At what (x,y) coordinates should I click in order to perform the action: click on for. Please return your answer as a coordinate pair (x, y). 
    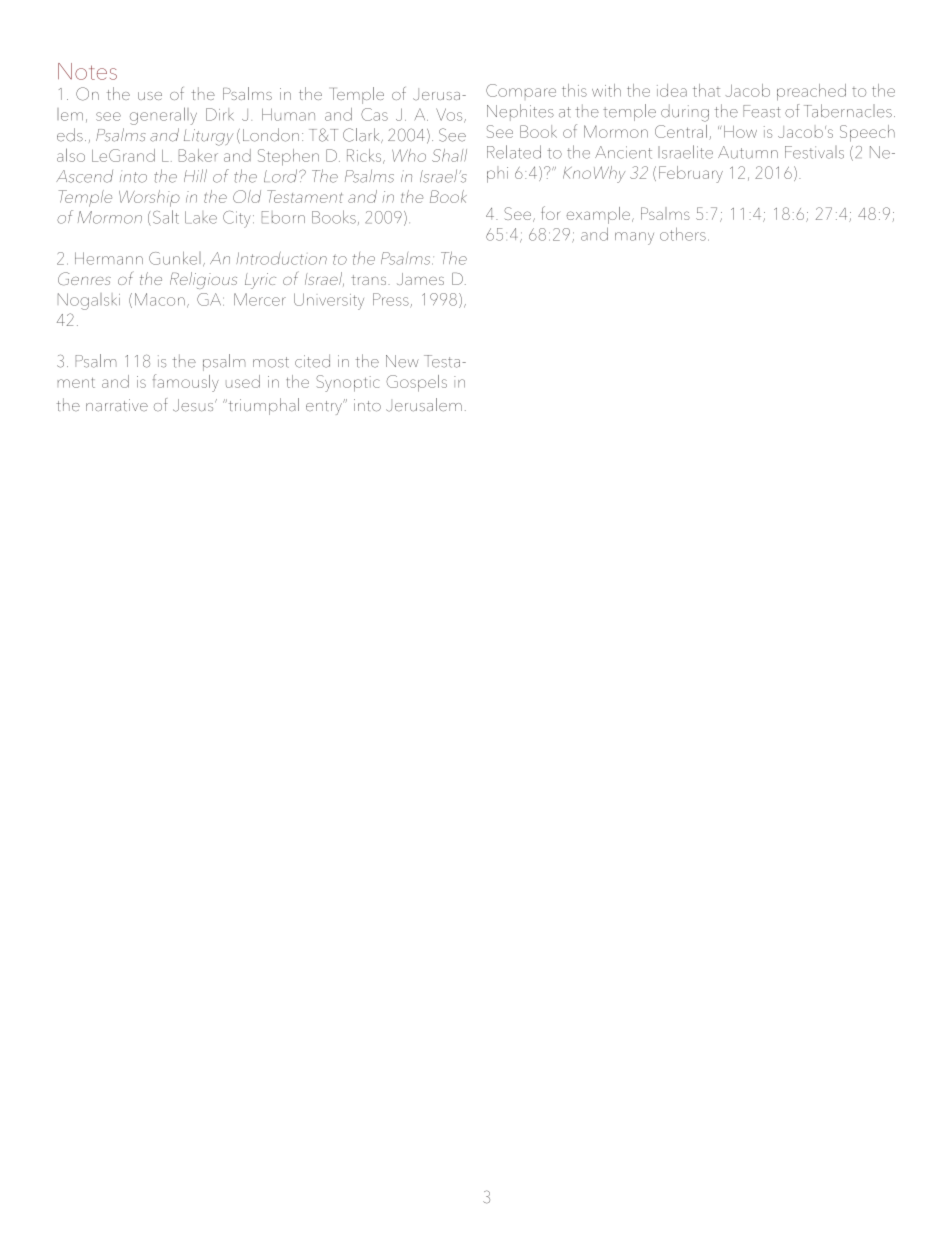
    Looking at the image, I should click on (551, 213).
